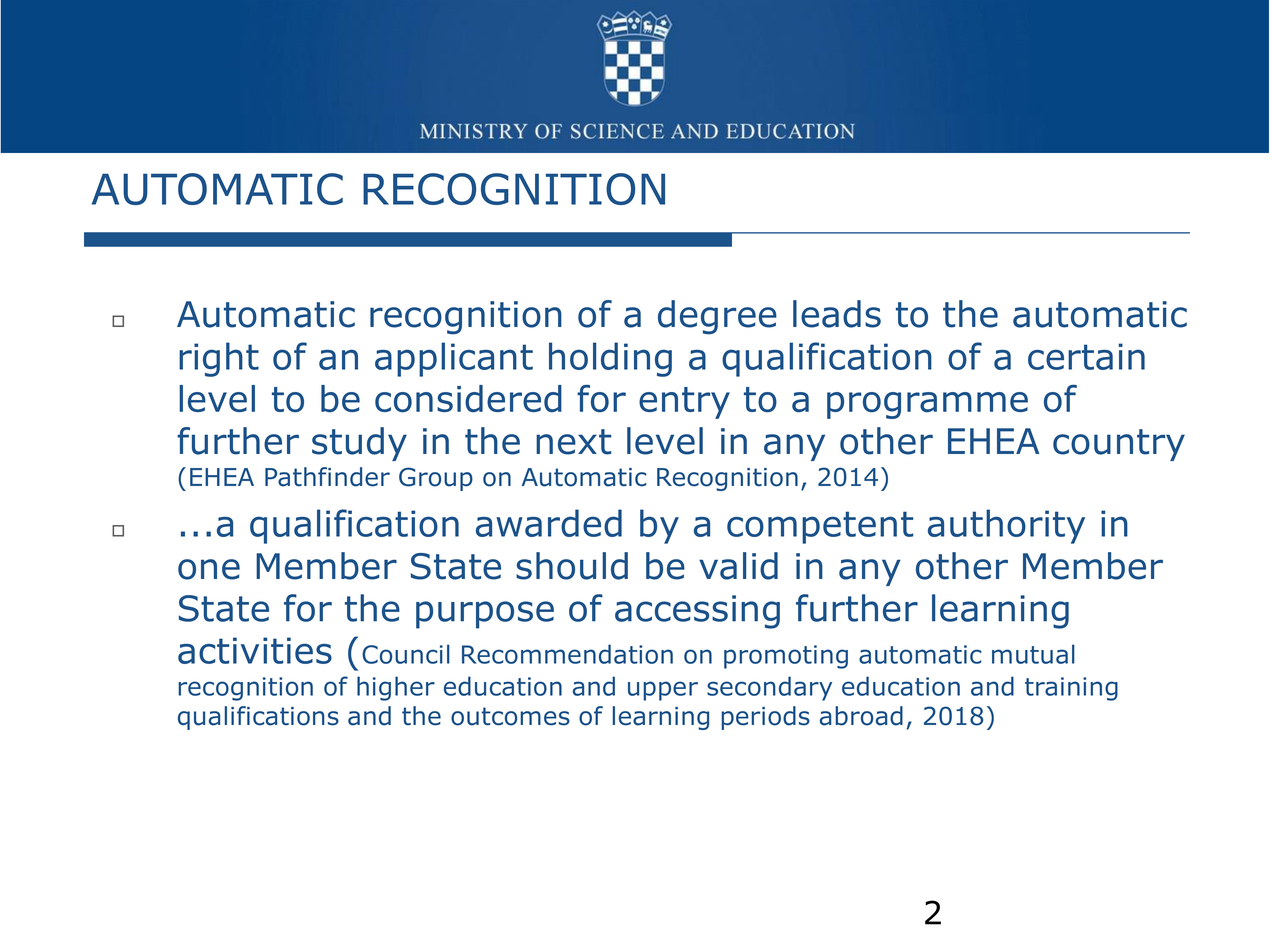 The width and height of the screenshot is (1270, 952). Describe the element at coordinates (359, 444) in the screenshot. I see `study` at that location.
